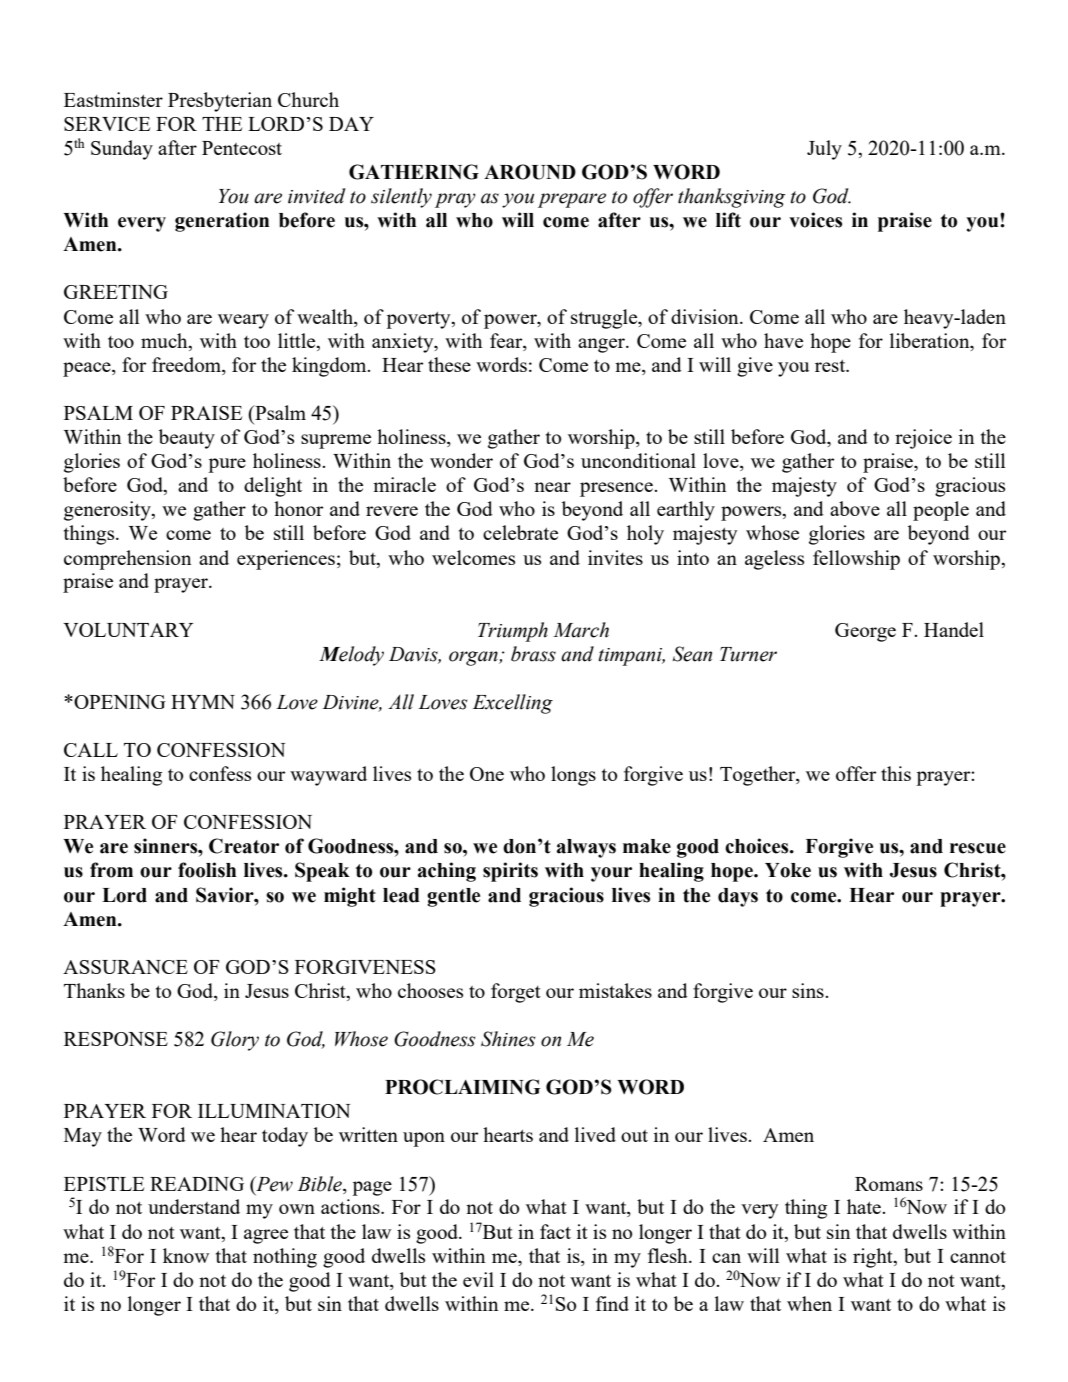 The image size is (1068, 1382). Describe the element at coordinates (207, 870) in the image. I see `foolish` at that location.
